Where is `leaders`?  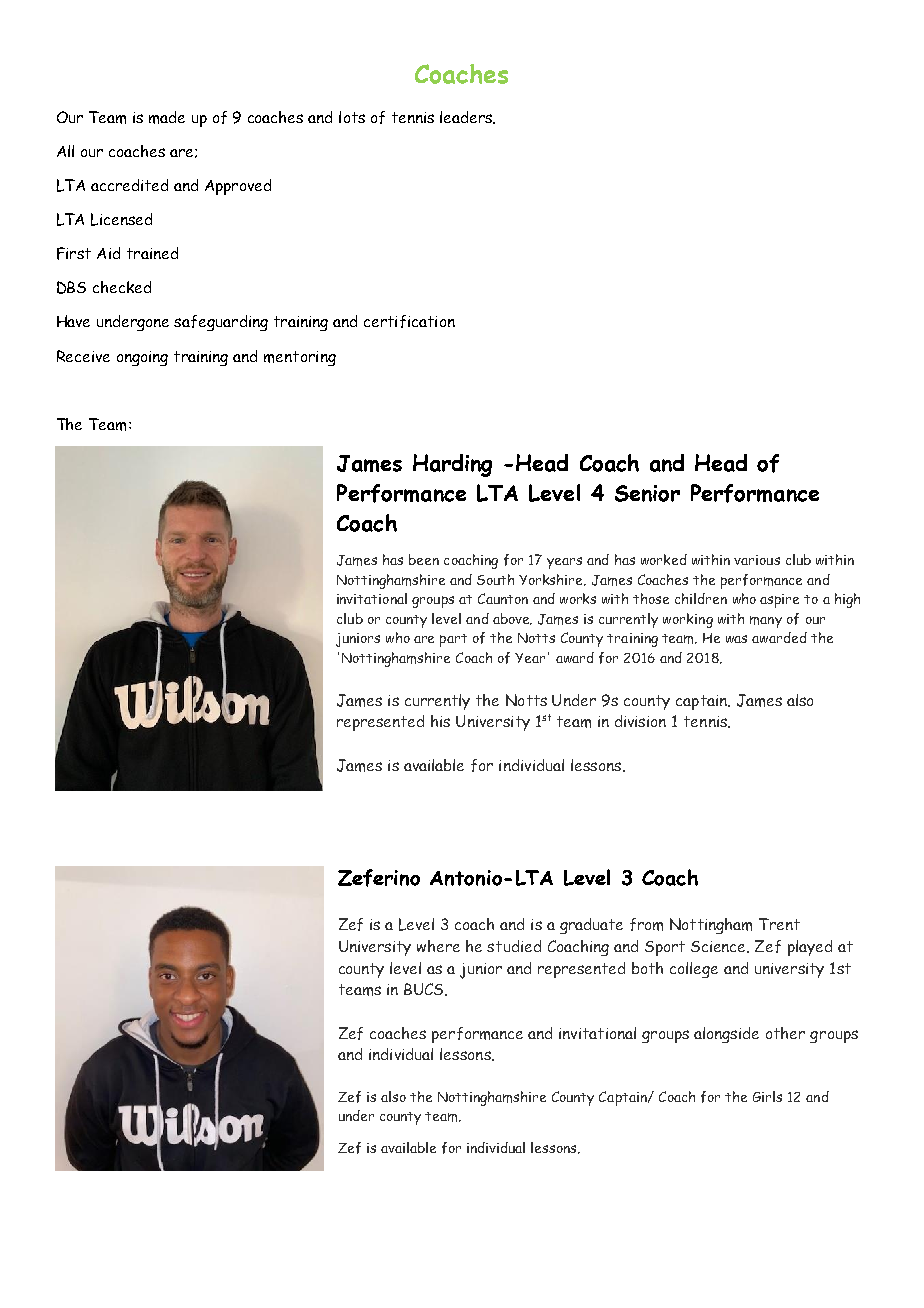
leaders is located at coordinates (467, 117).
